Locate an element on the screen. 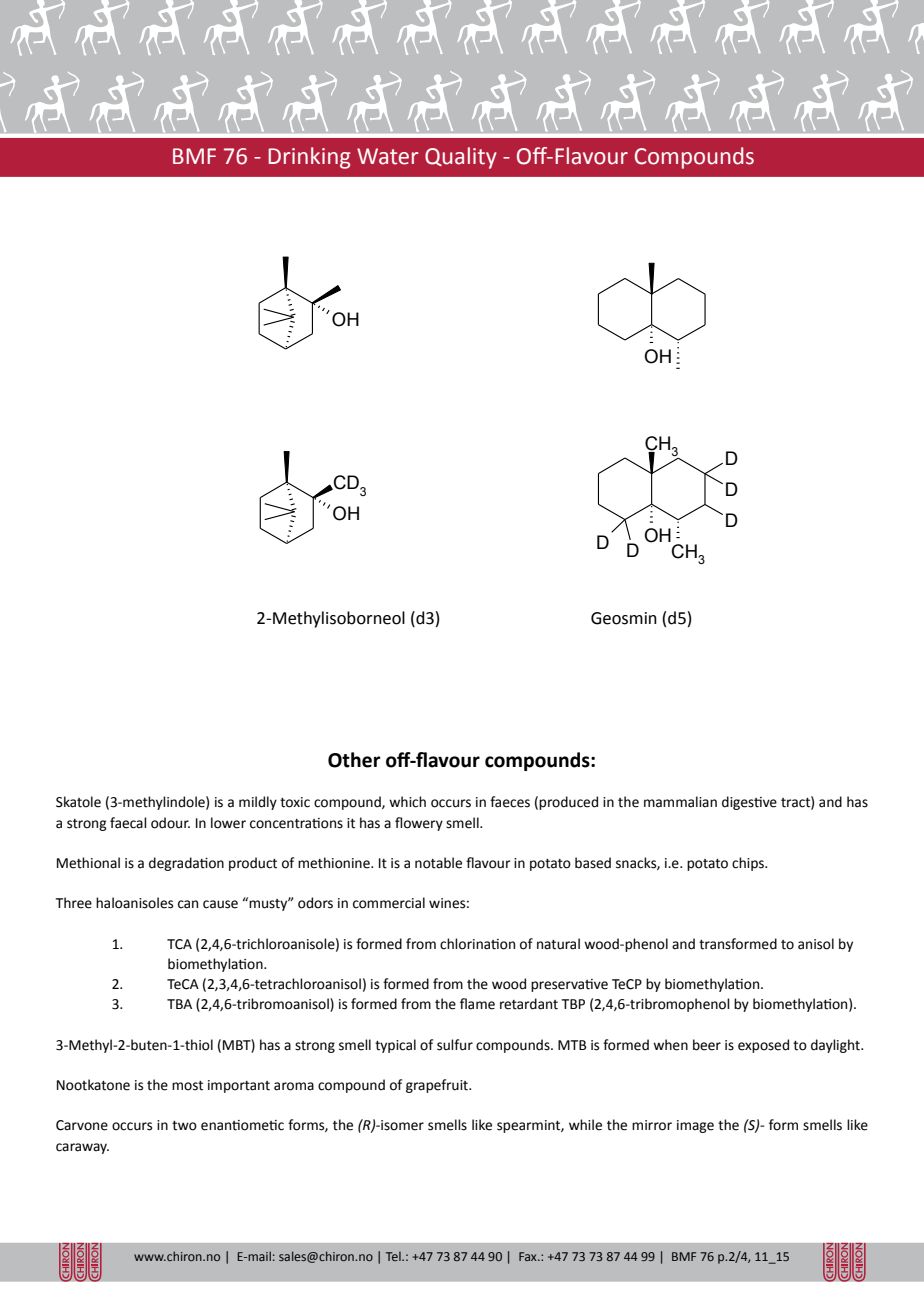 This screenshot has height=1308, width=924. chips is located at coordinates (749, 864).
